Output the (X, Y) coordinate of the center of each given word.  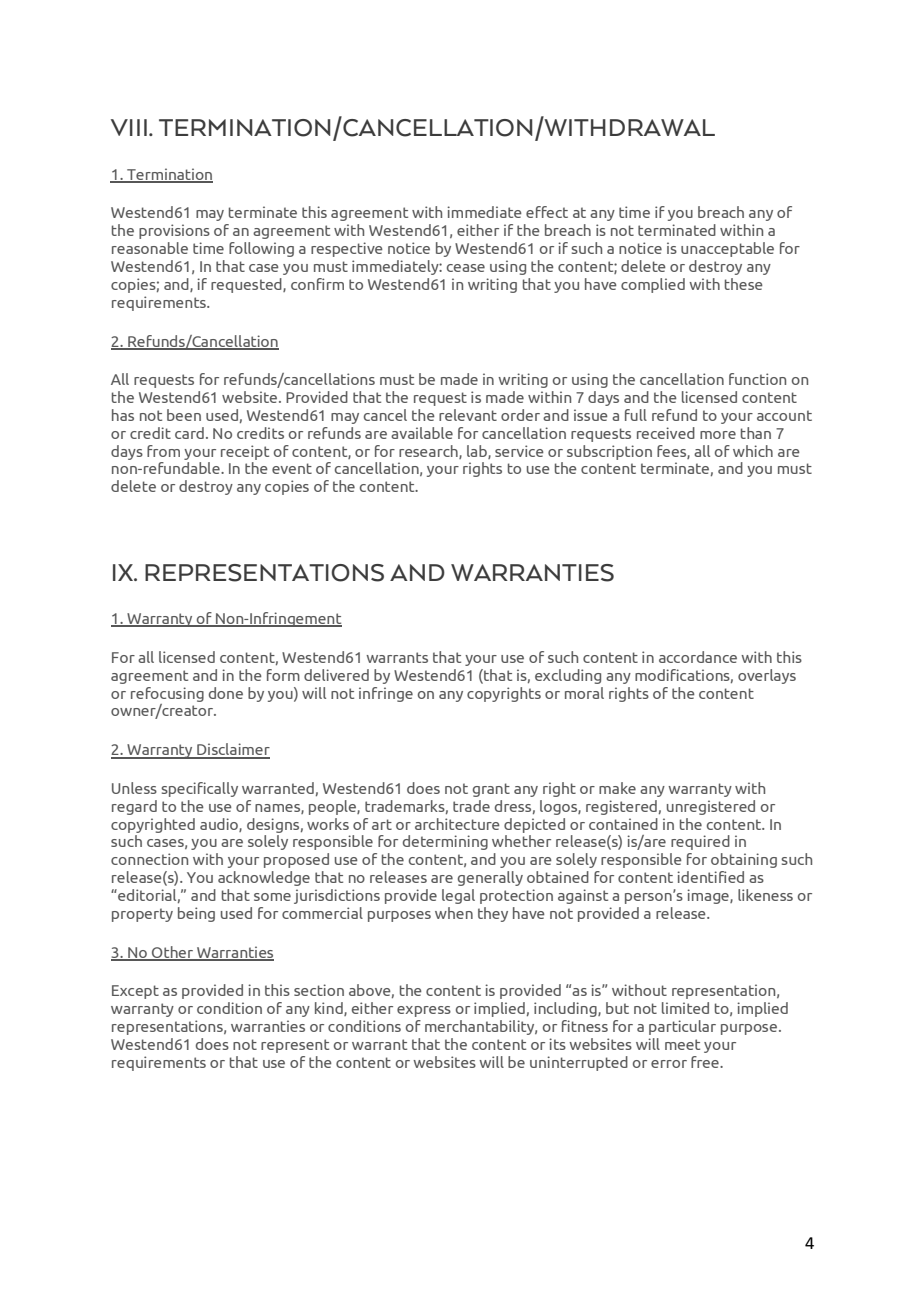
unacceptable (727, 249)
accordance (698, 657)
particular (682, 1027)
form (283, 675)
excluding (568, 676)
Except (135, 992)
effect (547, 212)
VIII (129, 127)
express (424, 1011)
